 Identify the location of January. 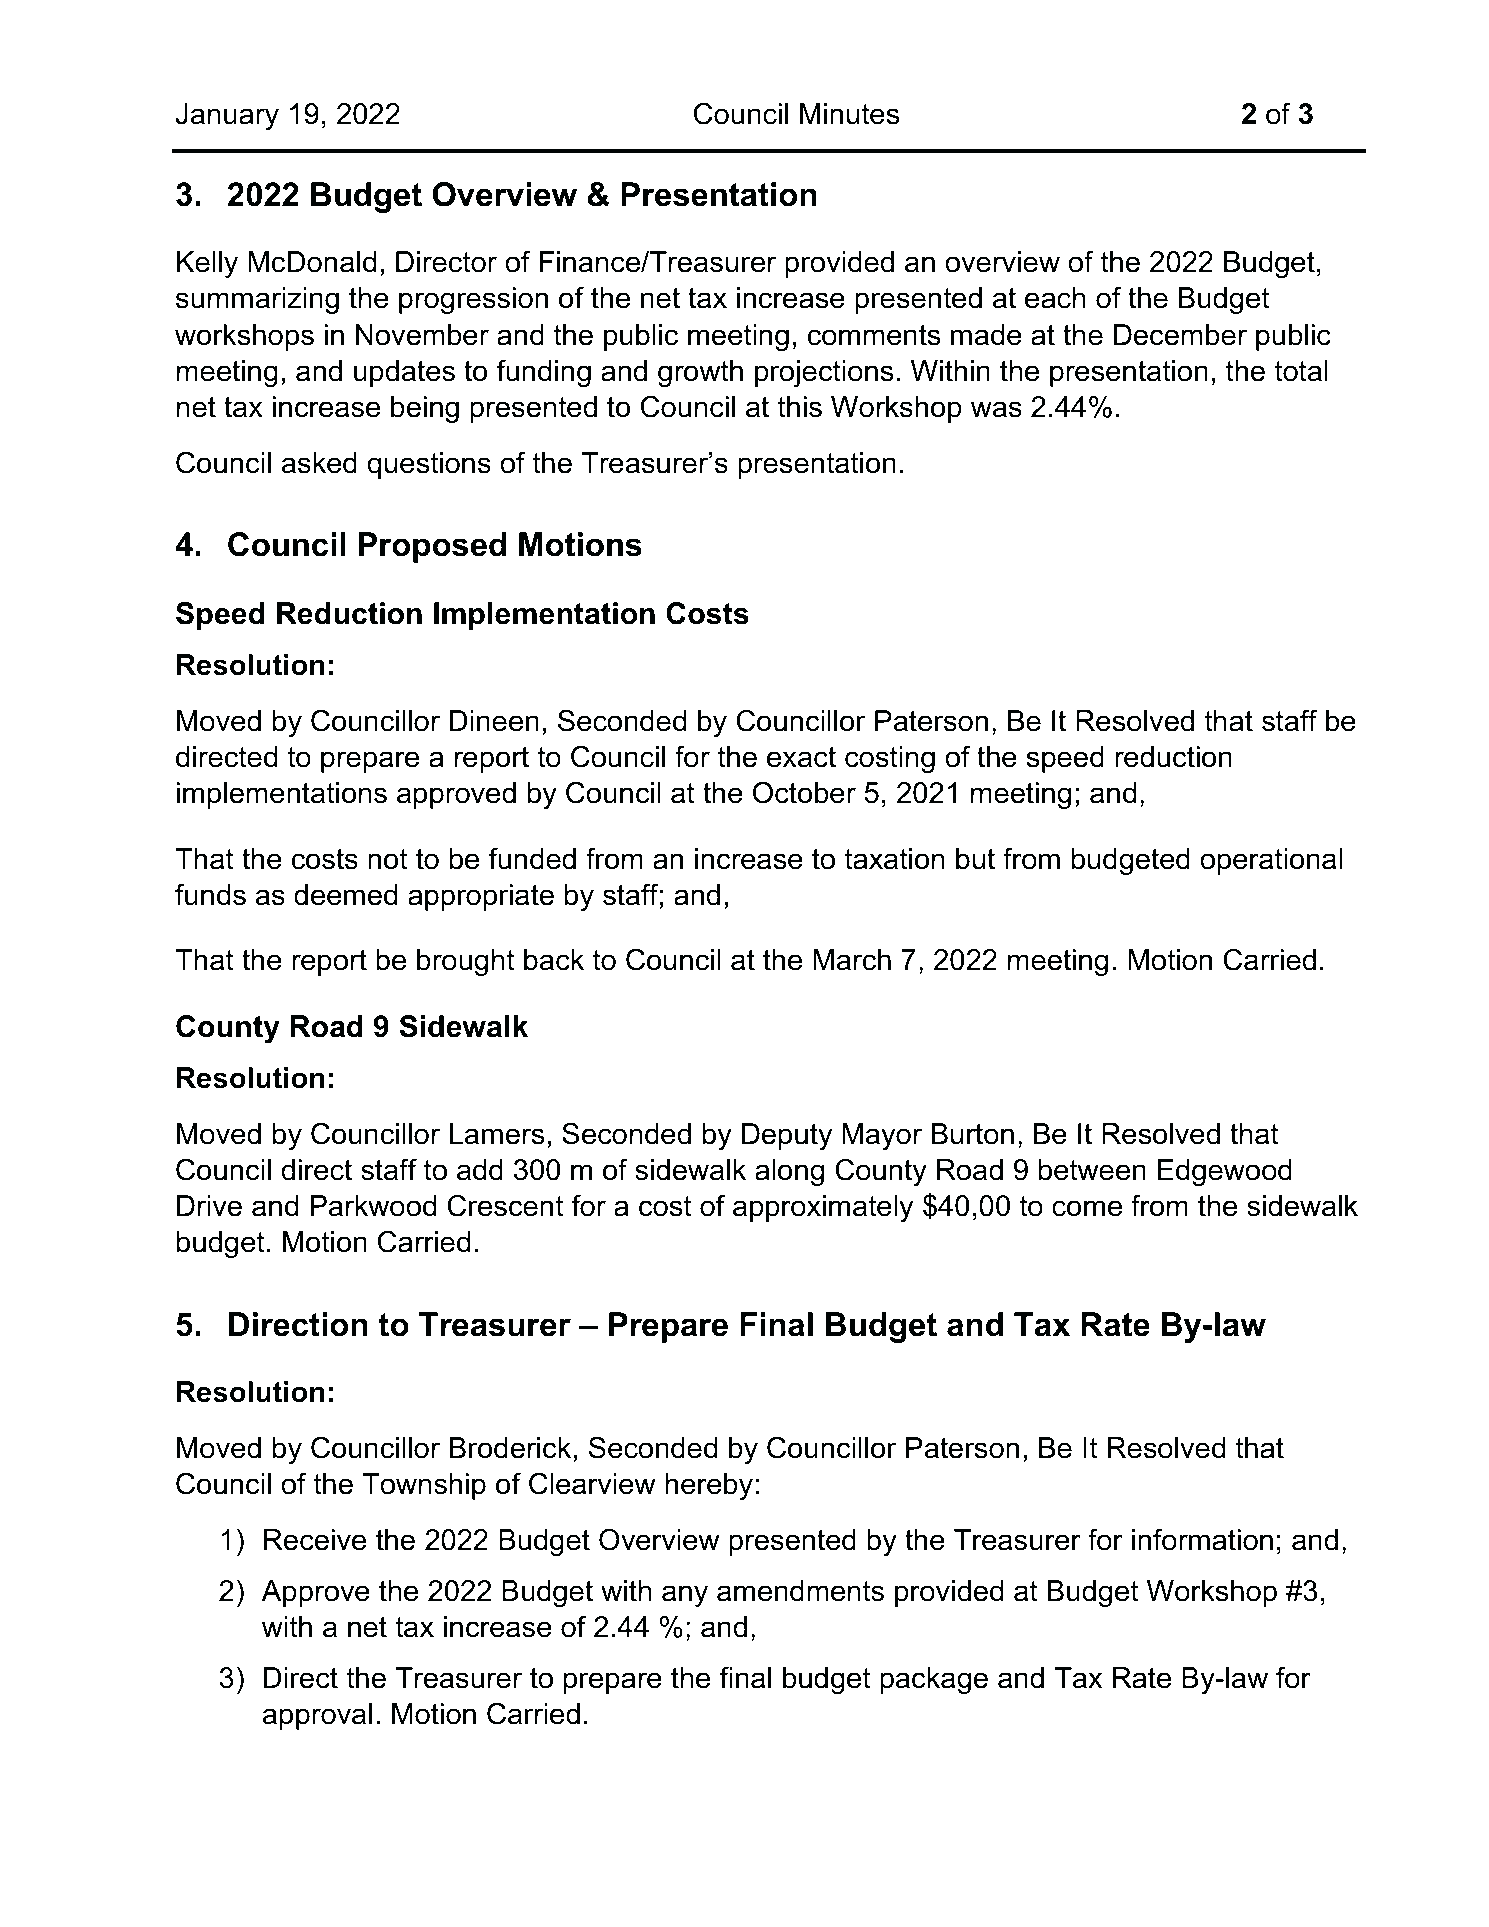
(227, 116).
